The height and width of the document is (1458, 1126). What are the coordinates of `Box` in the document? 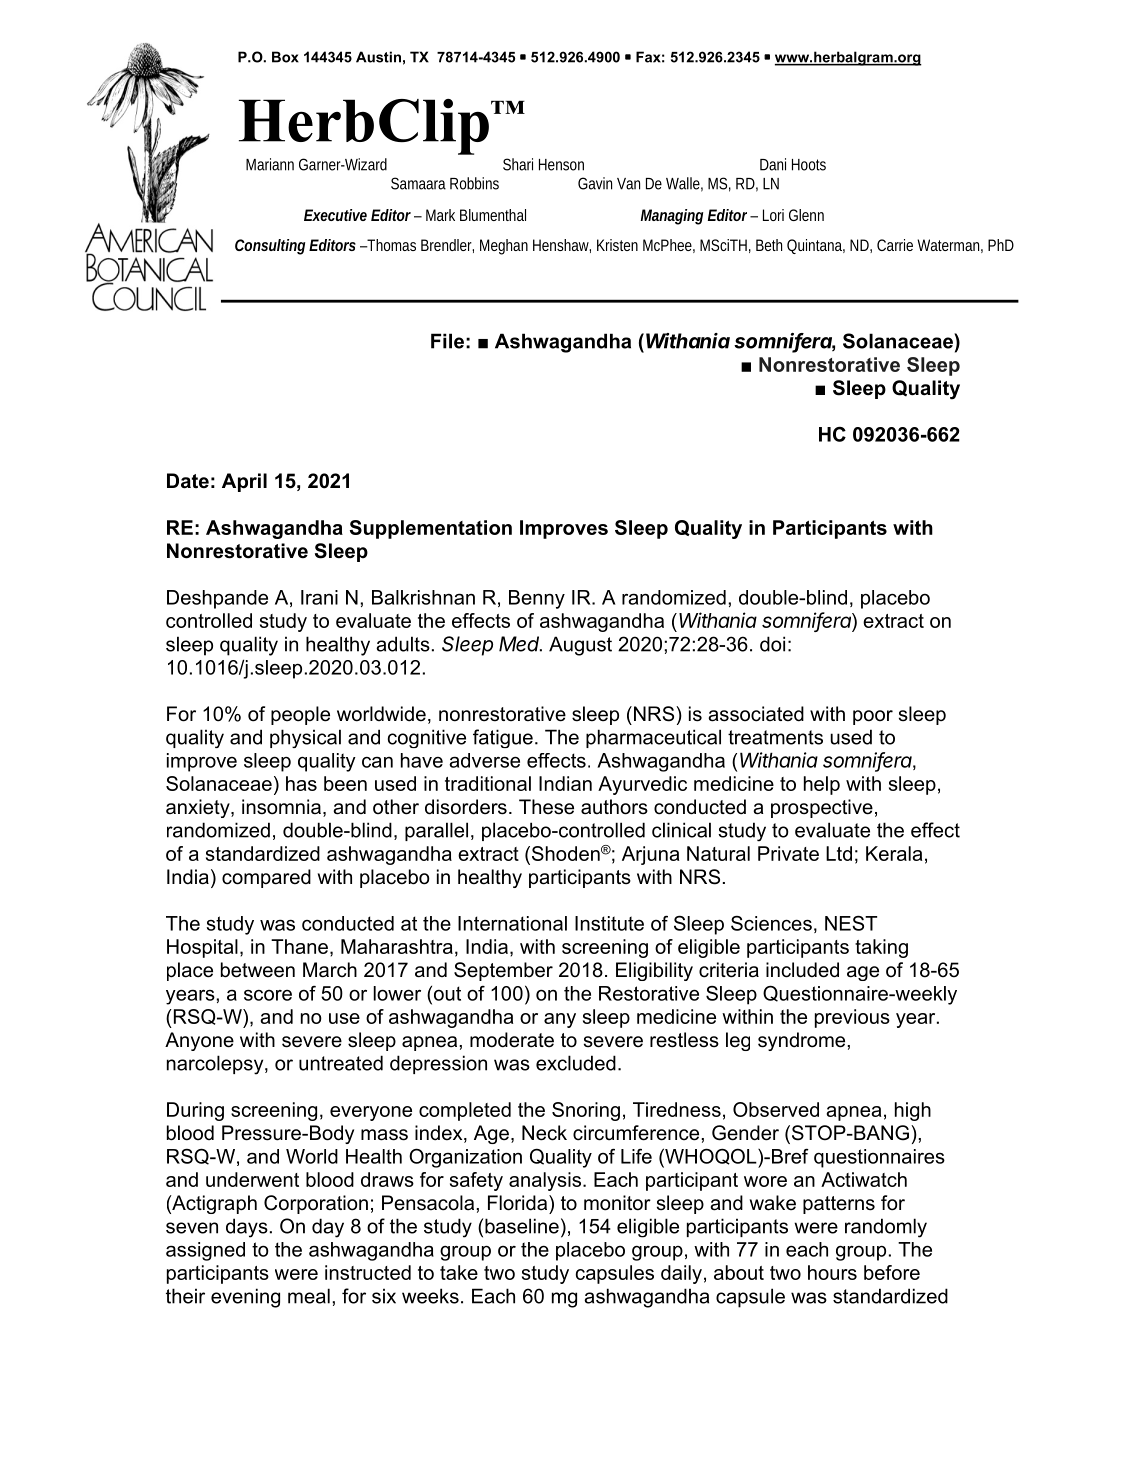 It's located at (285, 57).
